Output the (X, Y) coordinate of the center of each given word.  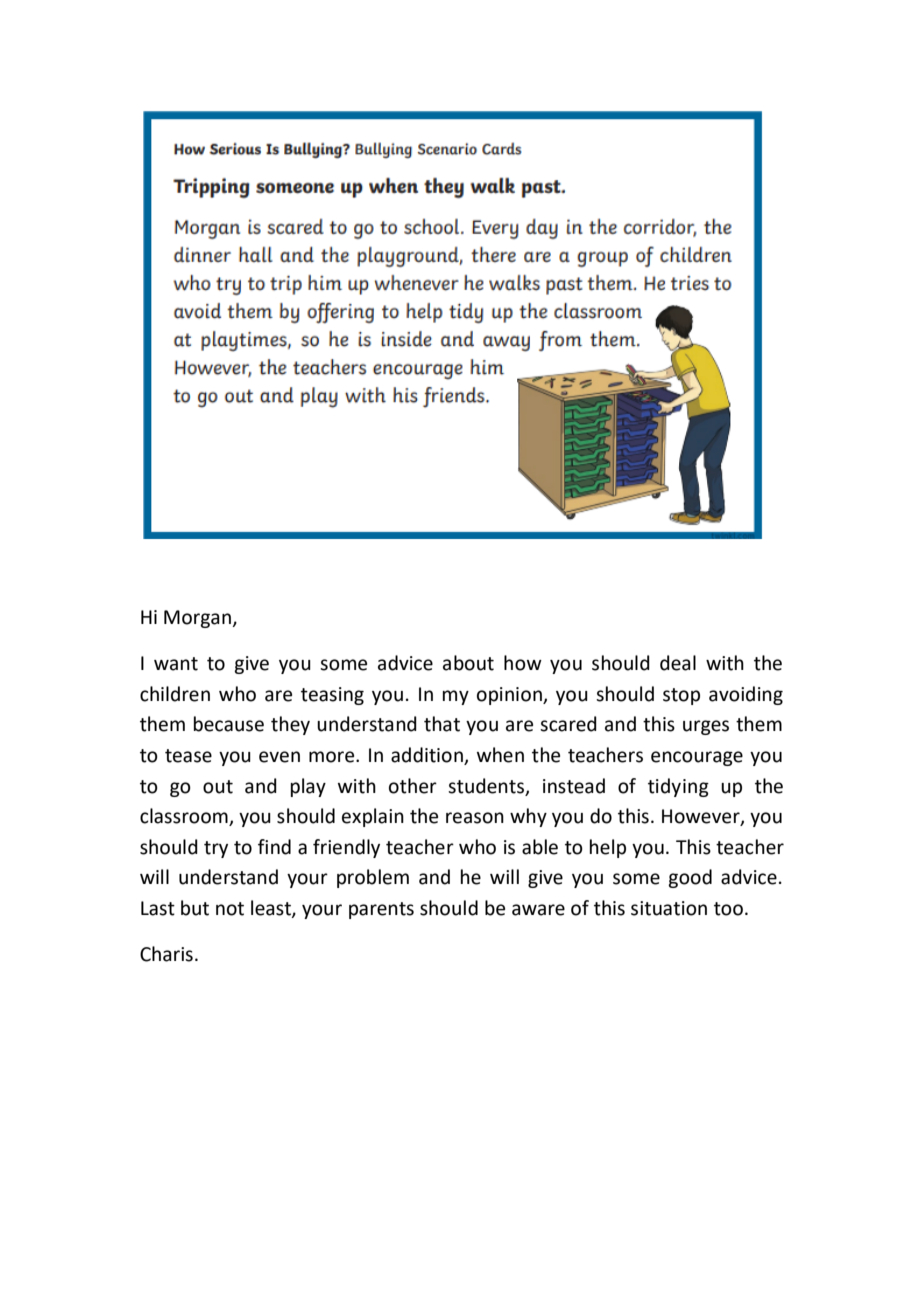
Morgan (199, 619)
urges (706, 727)
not (230, 909)
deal (678, 663)
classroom (185, 817)
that (442, 724)
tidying (678, 787)
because (229, 724)
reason (475, 818)
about (468, 663)
